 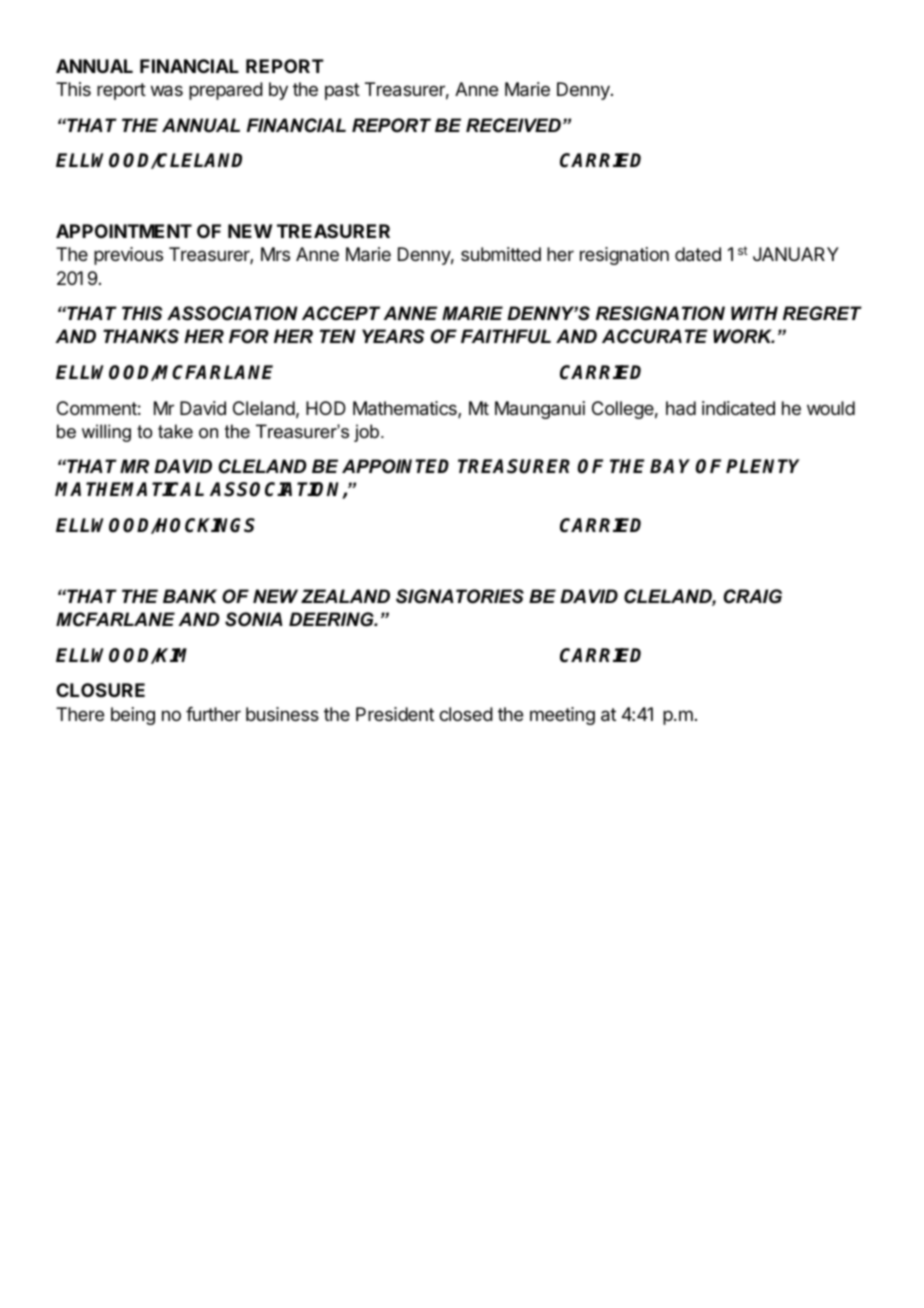 I want to click on take, so click(x=175, y=431).
